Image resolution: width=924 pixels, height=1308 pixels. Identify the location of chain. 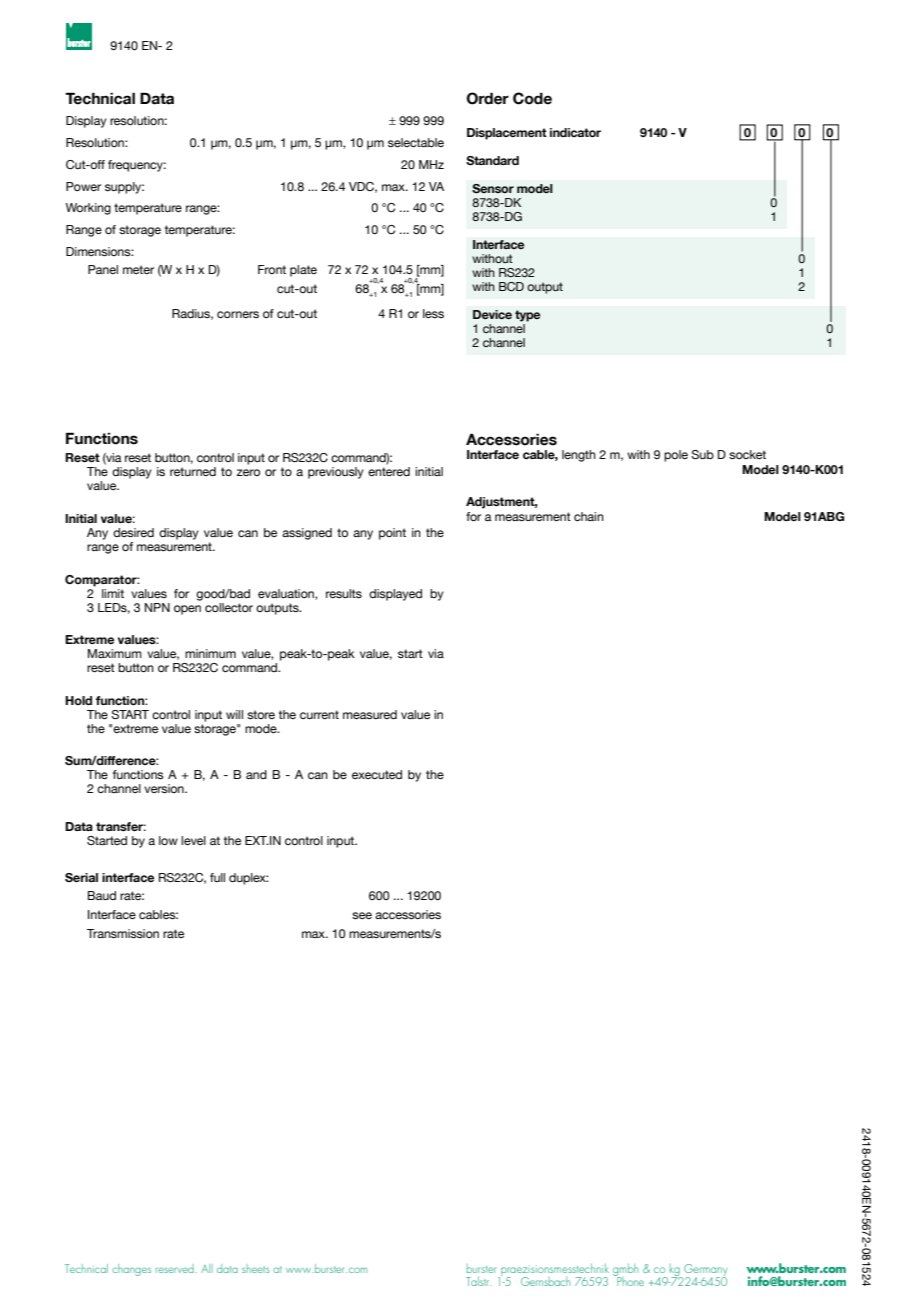
(589, 516).
